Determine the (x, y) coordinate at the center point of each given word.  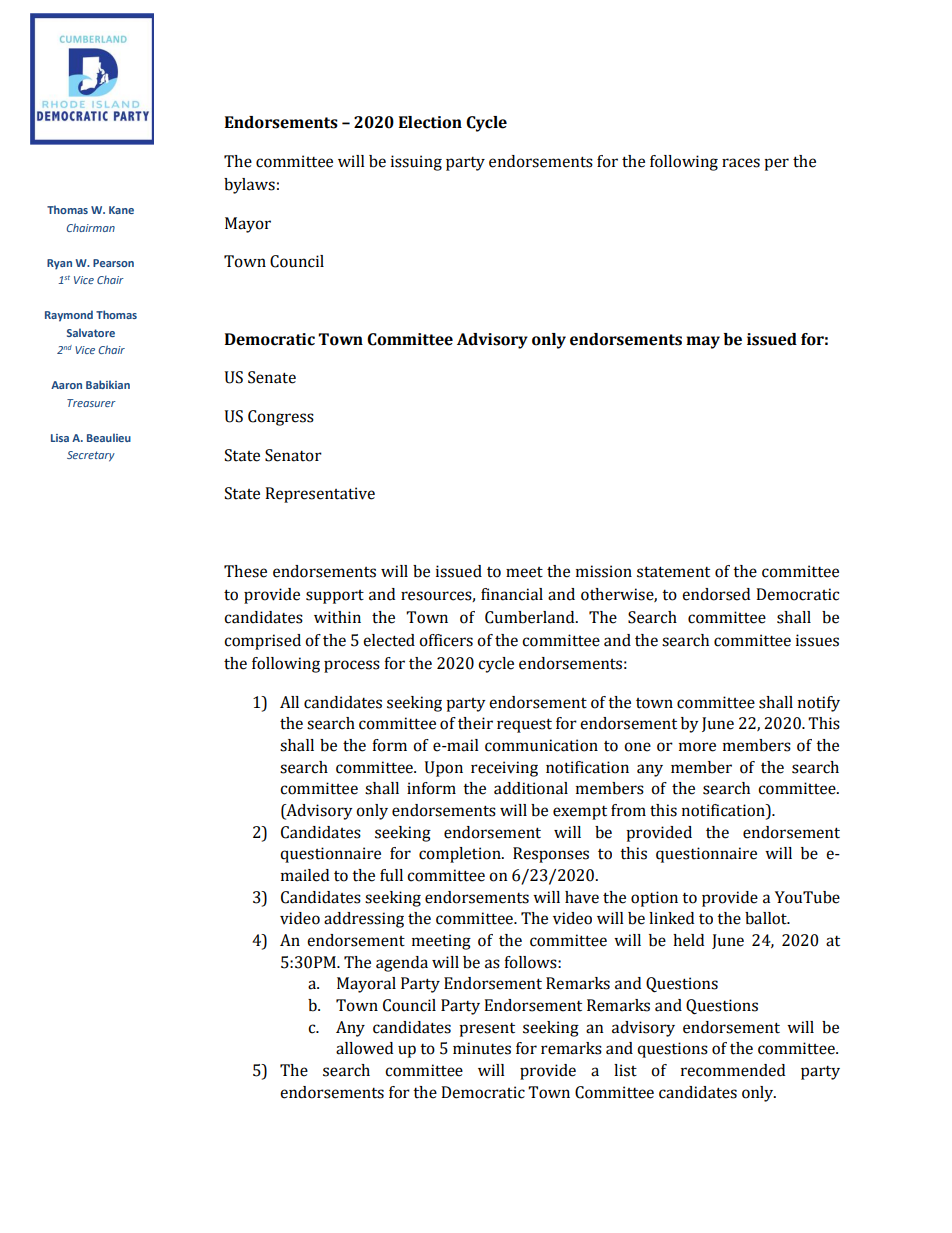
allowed (364, 1048)
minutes (482, 1048)
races (741, 163)
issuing (416, 163)
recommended (733, 1070)
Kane (121, 210)
